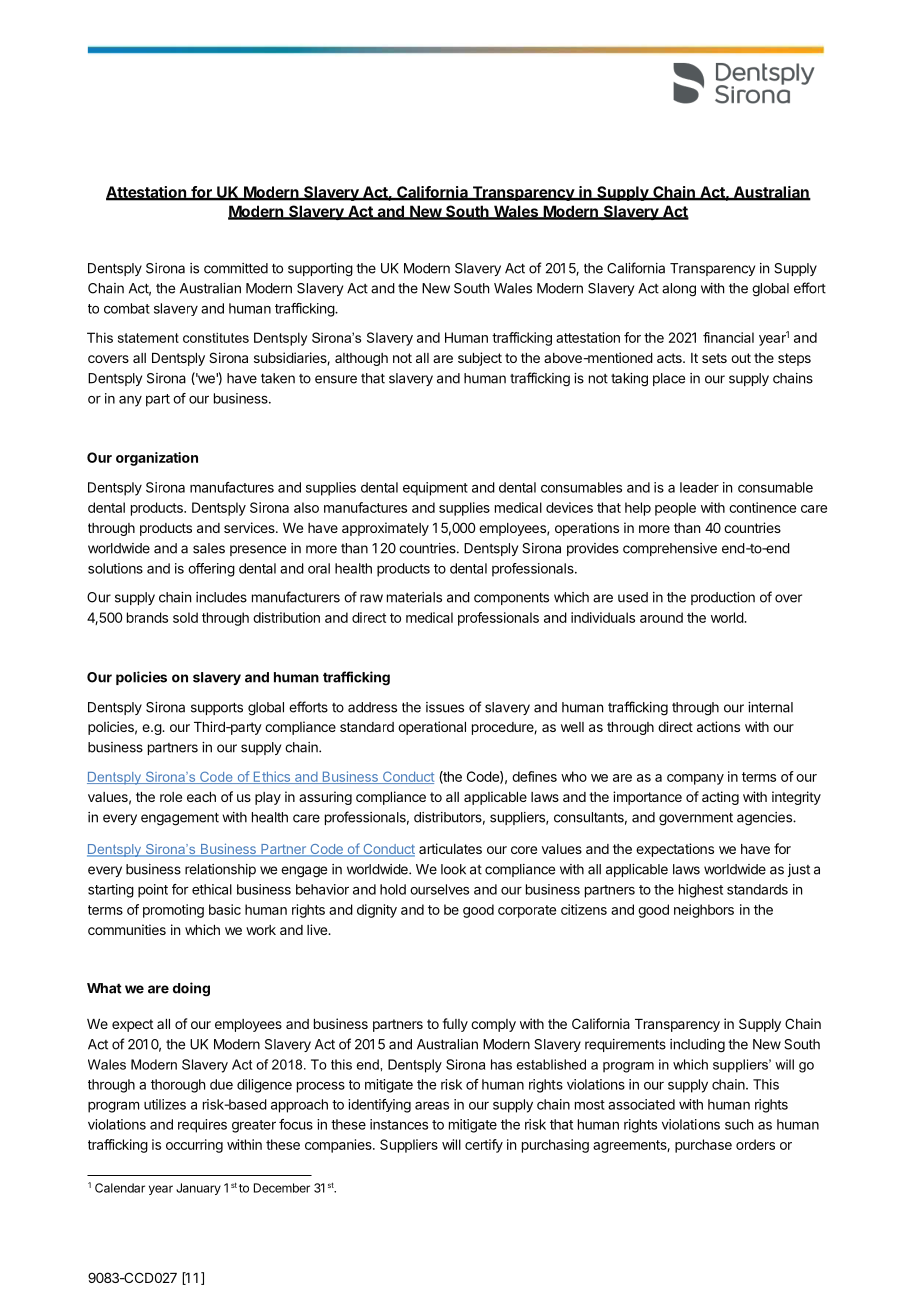  I want to click on subject, so click(480, 359).
